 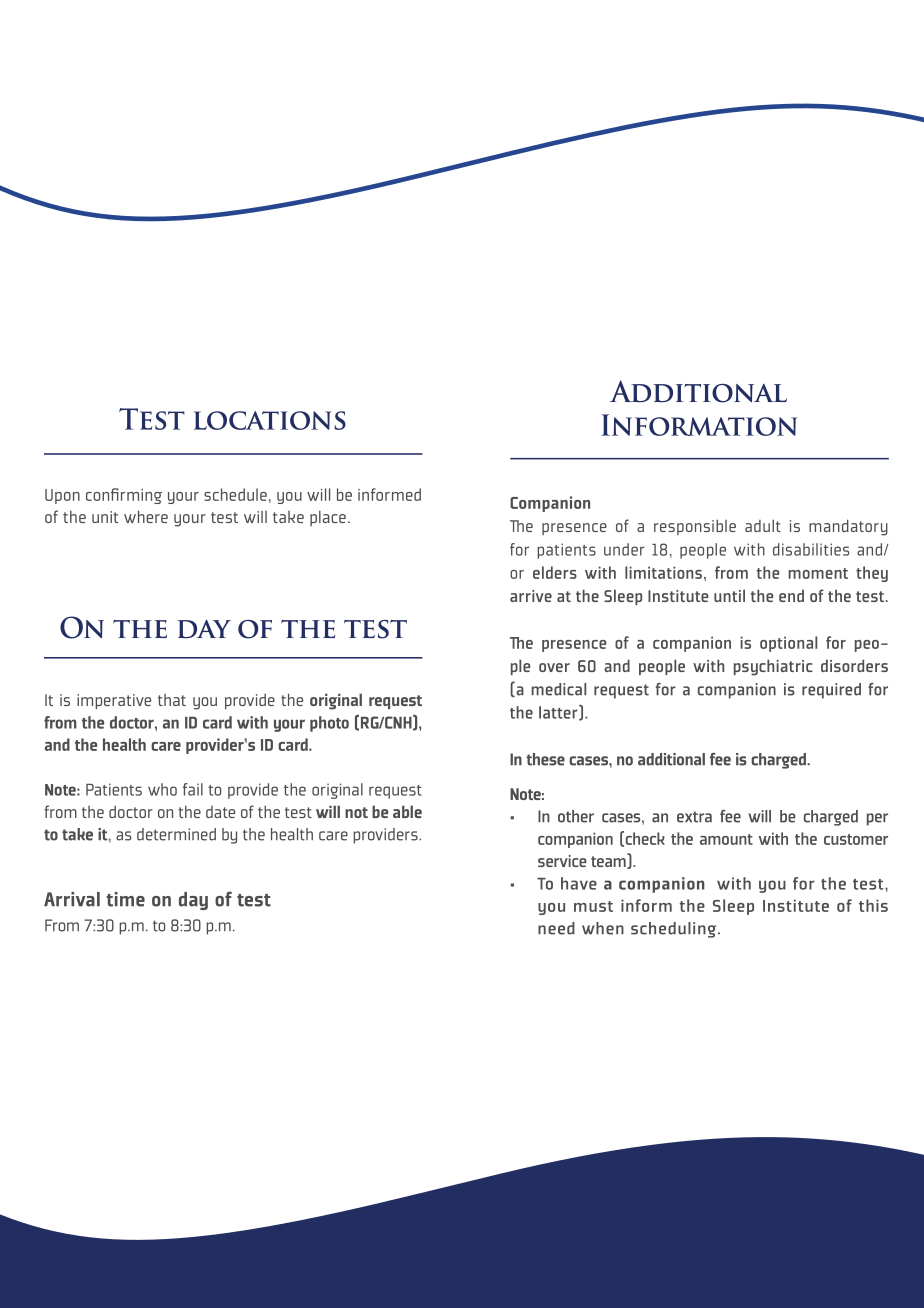 What do you see at coordinates (270, 420) in the screenshot?
I see `locations` at bounding box center [270, 420].
